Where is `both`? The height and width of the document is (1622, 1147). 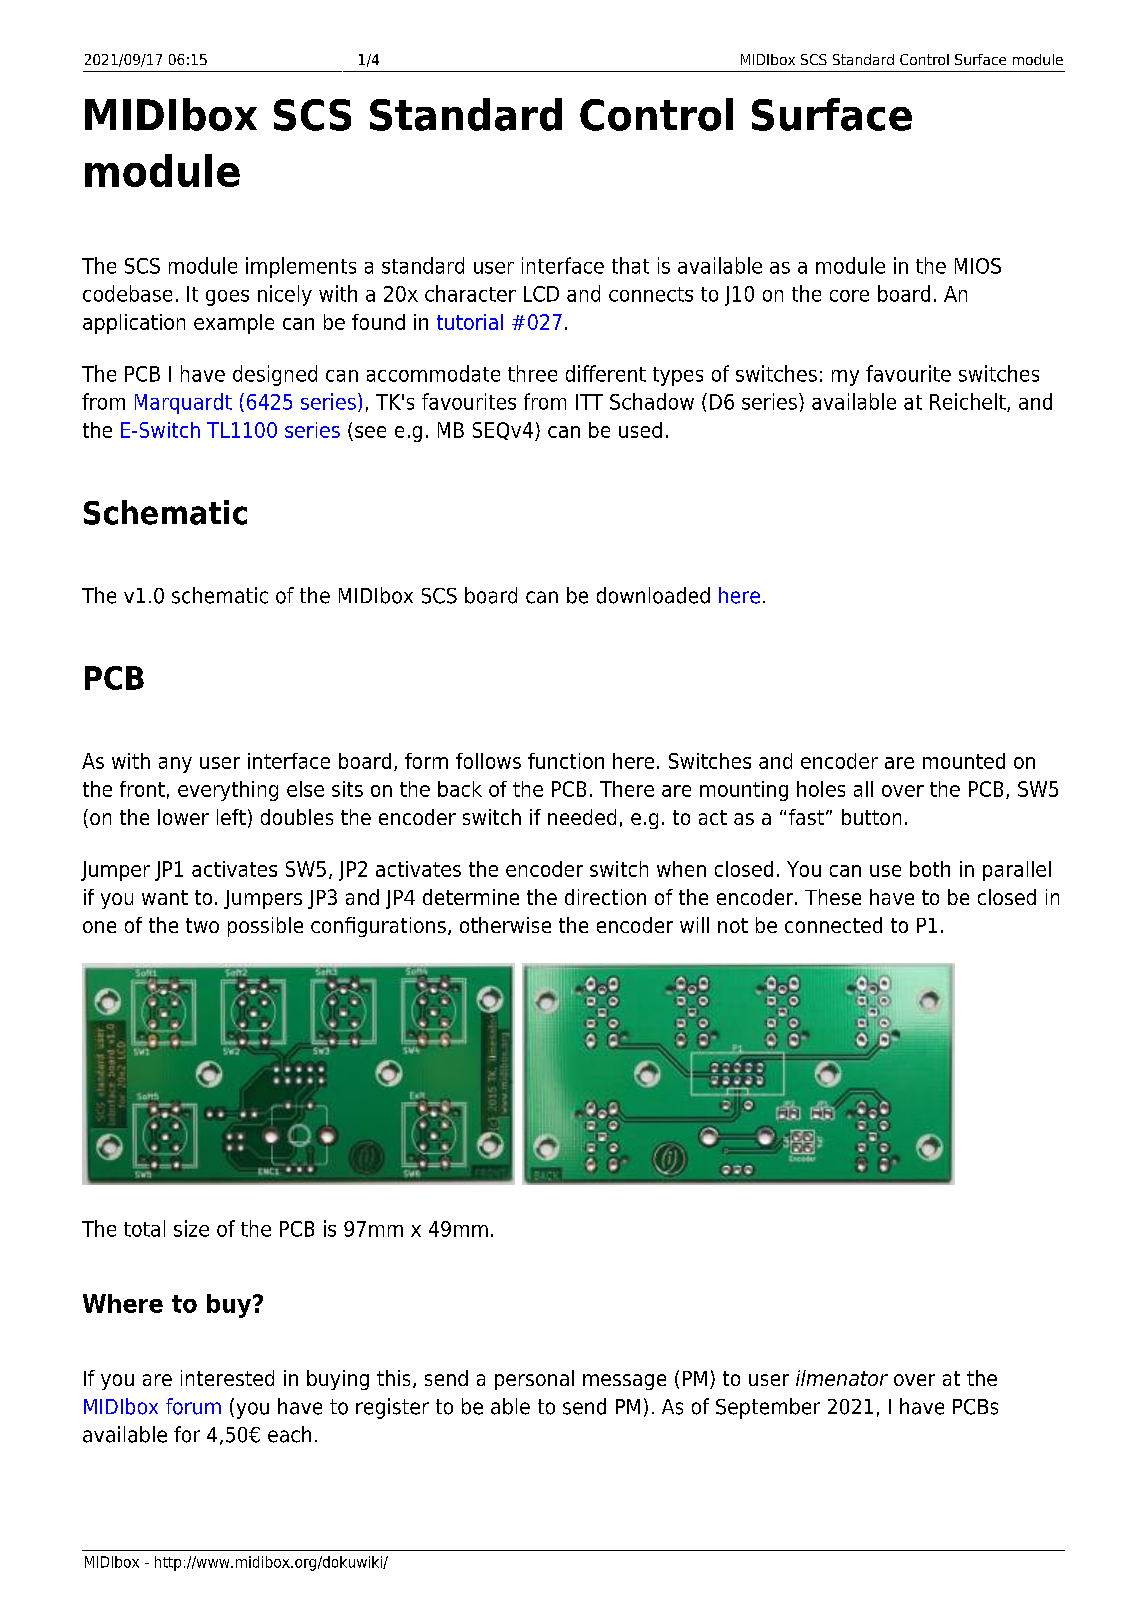
both is located at coordinates (930, 869).
